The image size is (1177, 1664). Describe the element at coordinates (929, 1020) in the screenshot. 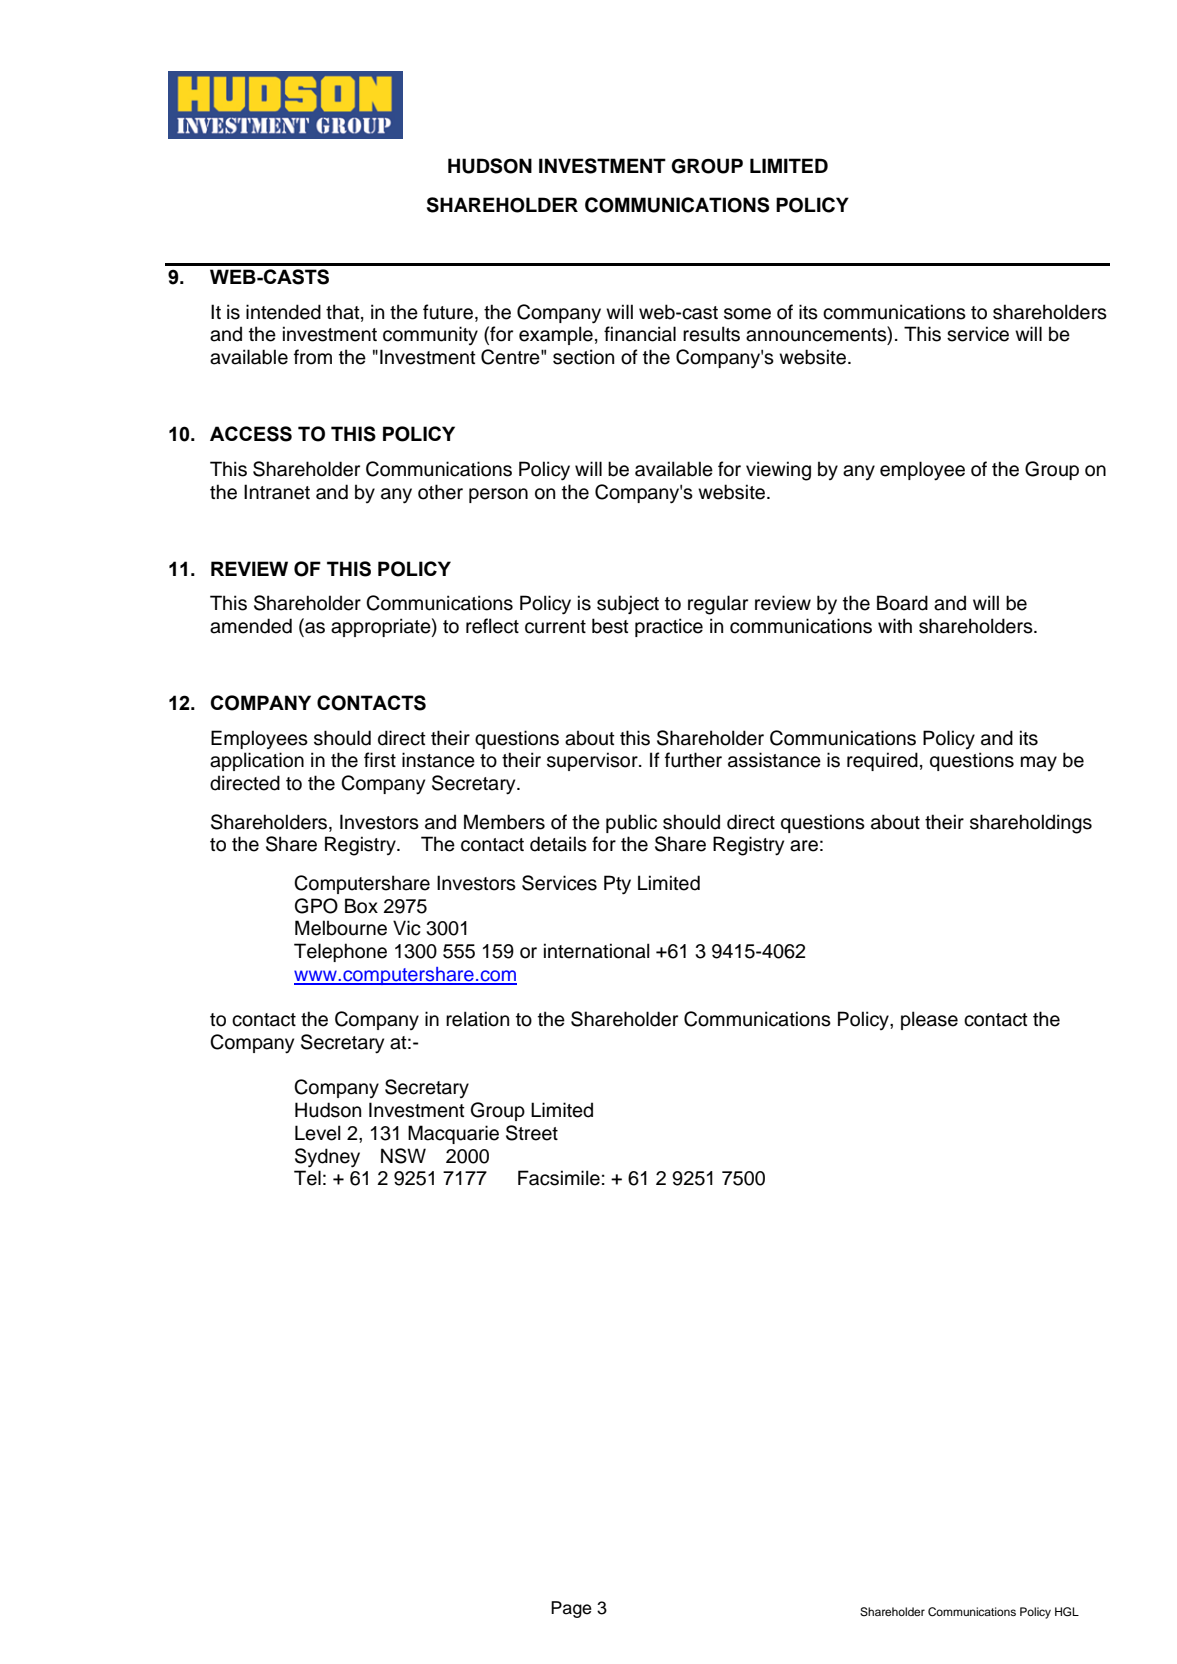

I see `please` at that location.
